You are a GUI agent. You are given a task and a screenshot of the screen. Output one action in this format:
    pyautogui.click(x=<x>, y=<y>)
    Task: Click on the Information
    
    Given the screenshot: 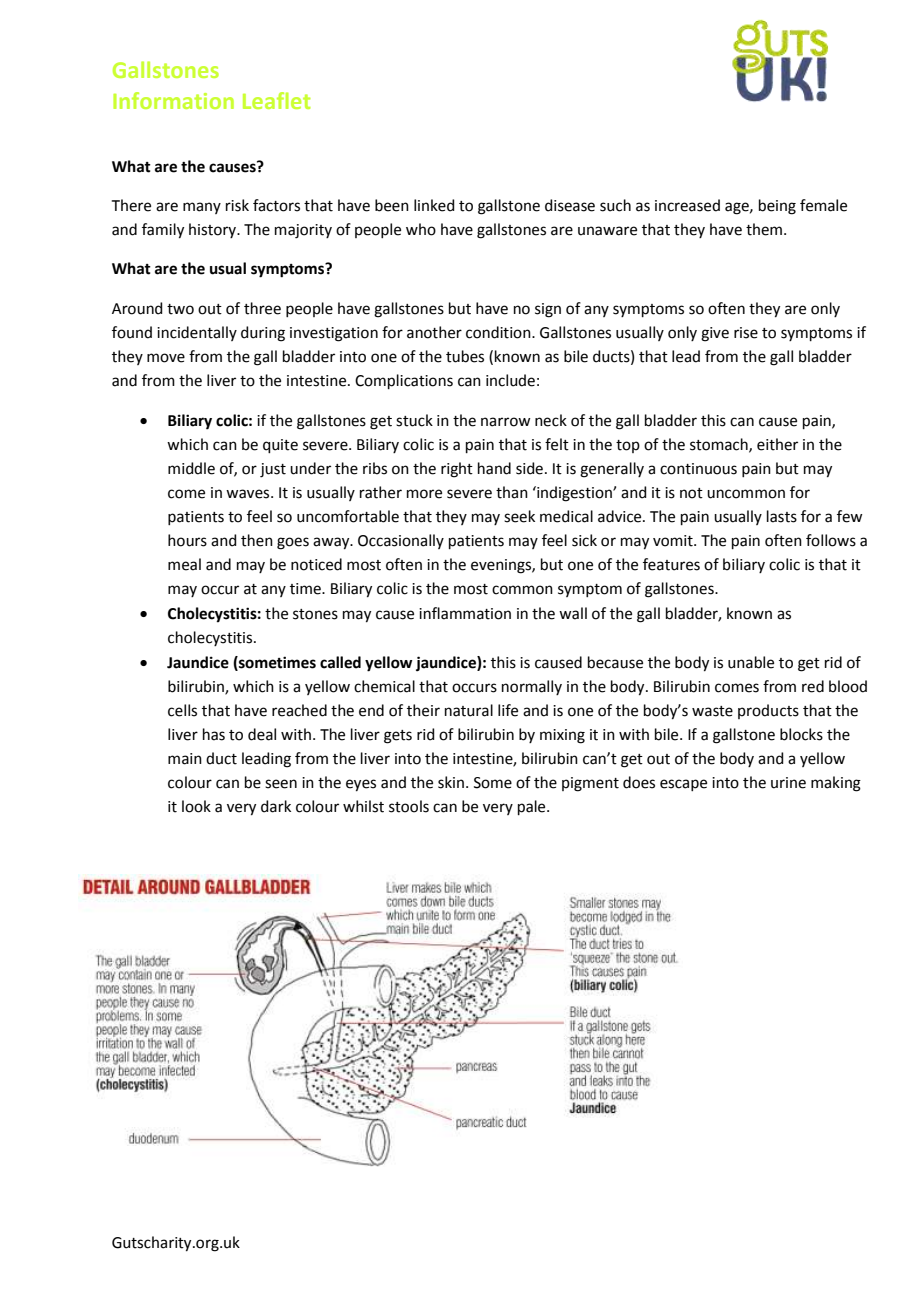 What is the action you would take?
    pyautogui.click(x=173, y=100)
